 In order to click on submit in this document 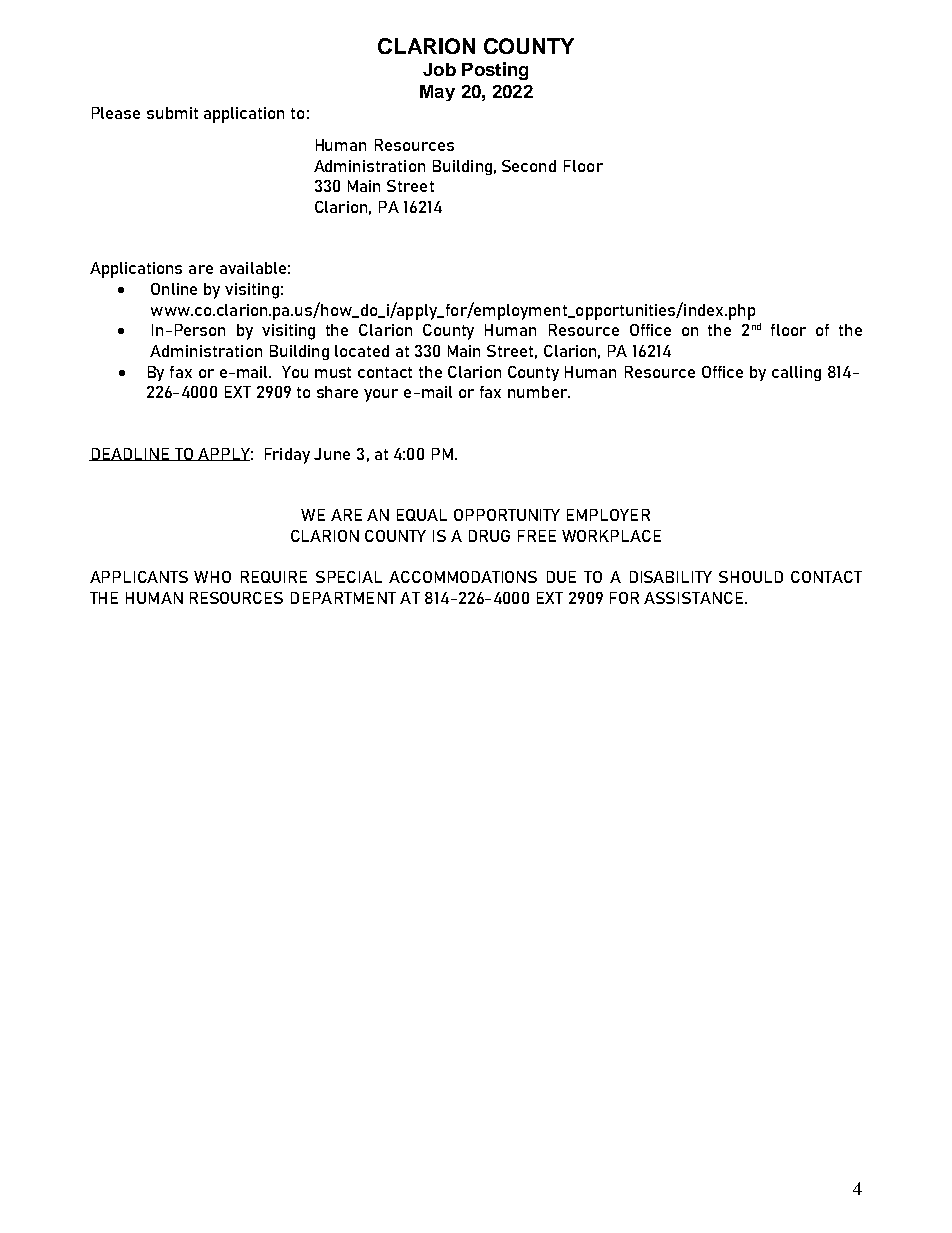, I will do `click(172, 113)`.
